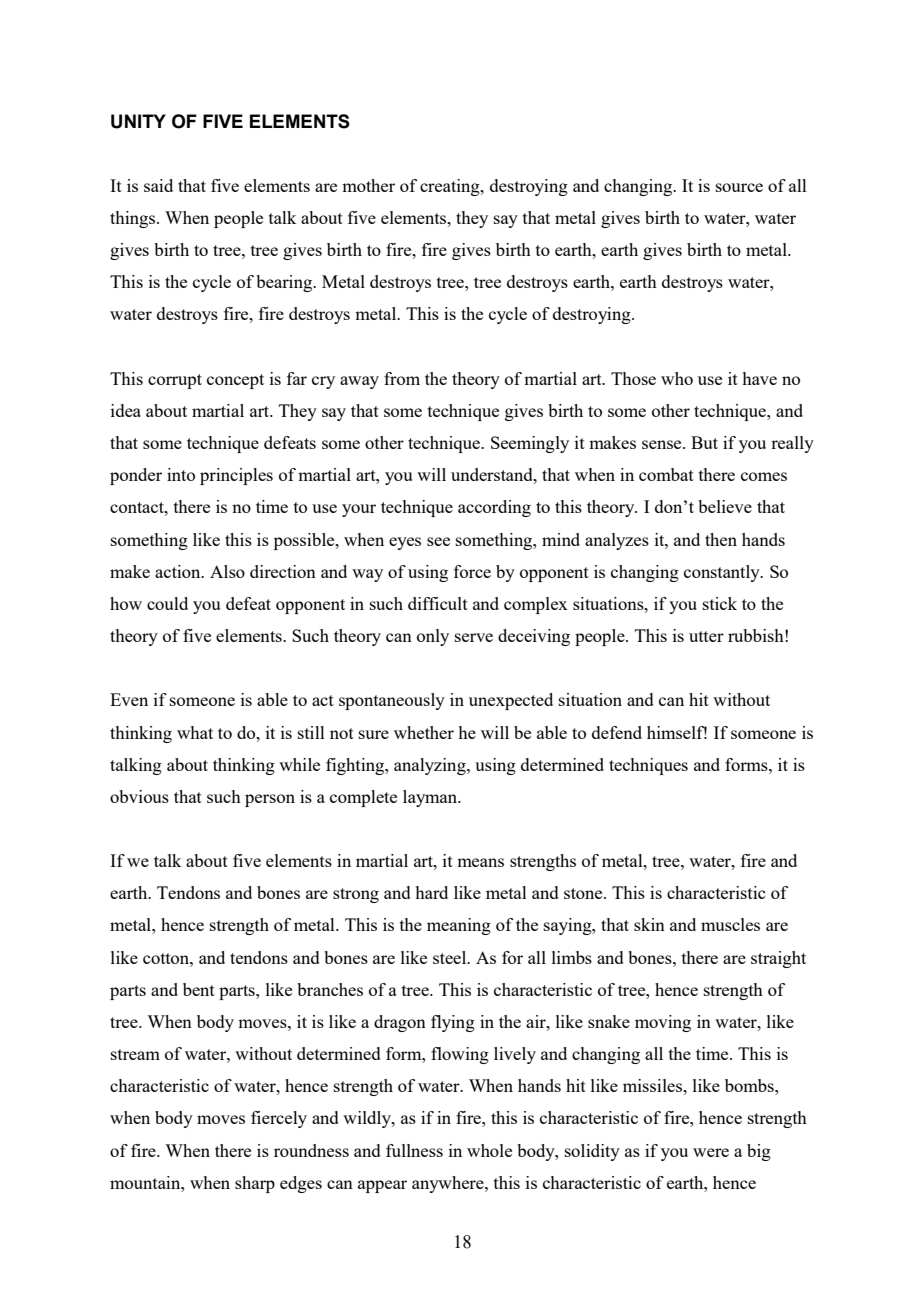  Describe the element at coordinates (235, 381) in the image. I see `concept` at that location.
